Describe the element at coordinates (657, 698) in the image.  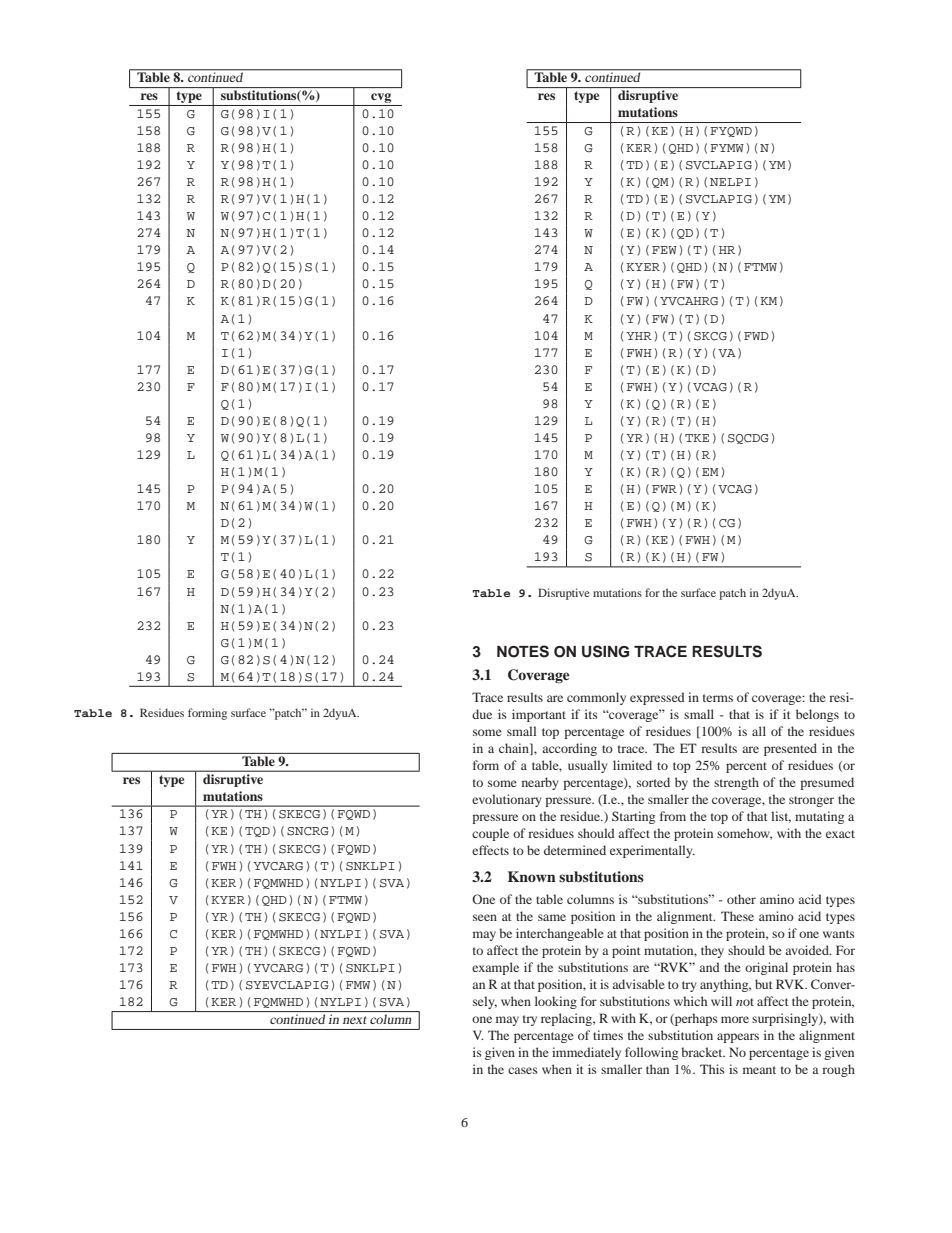
I see `expressed` at that location.
